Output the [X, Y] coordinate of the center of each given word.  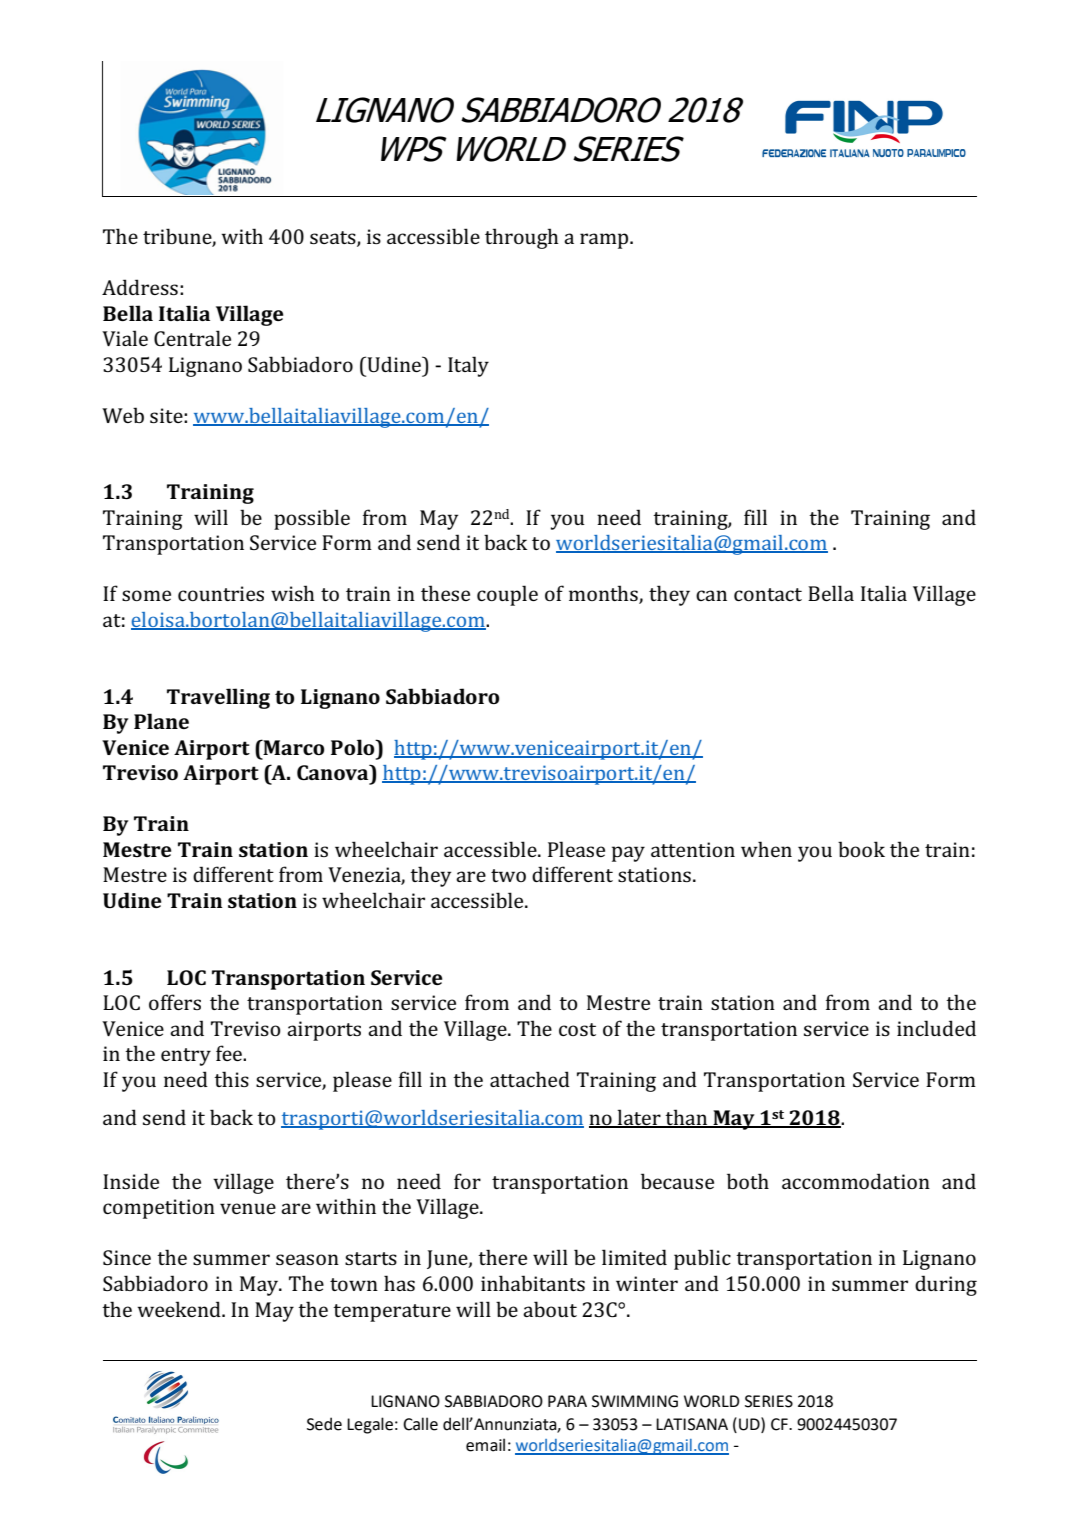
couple [507, 595]
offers [175, 1002]
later [639, 1118]
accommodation [856, 1181]
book [861, 849]
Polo [354, 747]
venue [248, 1208]
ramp [605, 241]
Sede [324, 1424]
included [936, 1028]
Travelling [218, 698]
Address [140, 287]
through [522, 238]
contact [768, 594]
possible [312, 519]
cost [577, 1029]
